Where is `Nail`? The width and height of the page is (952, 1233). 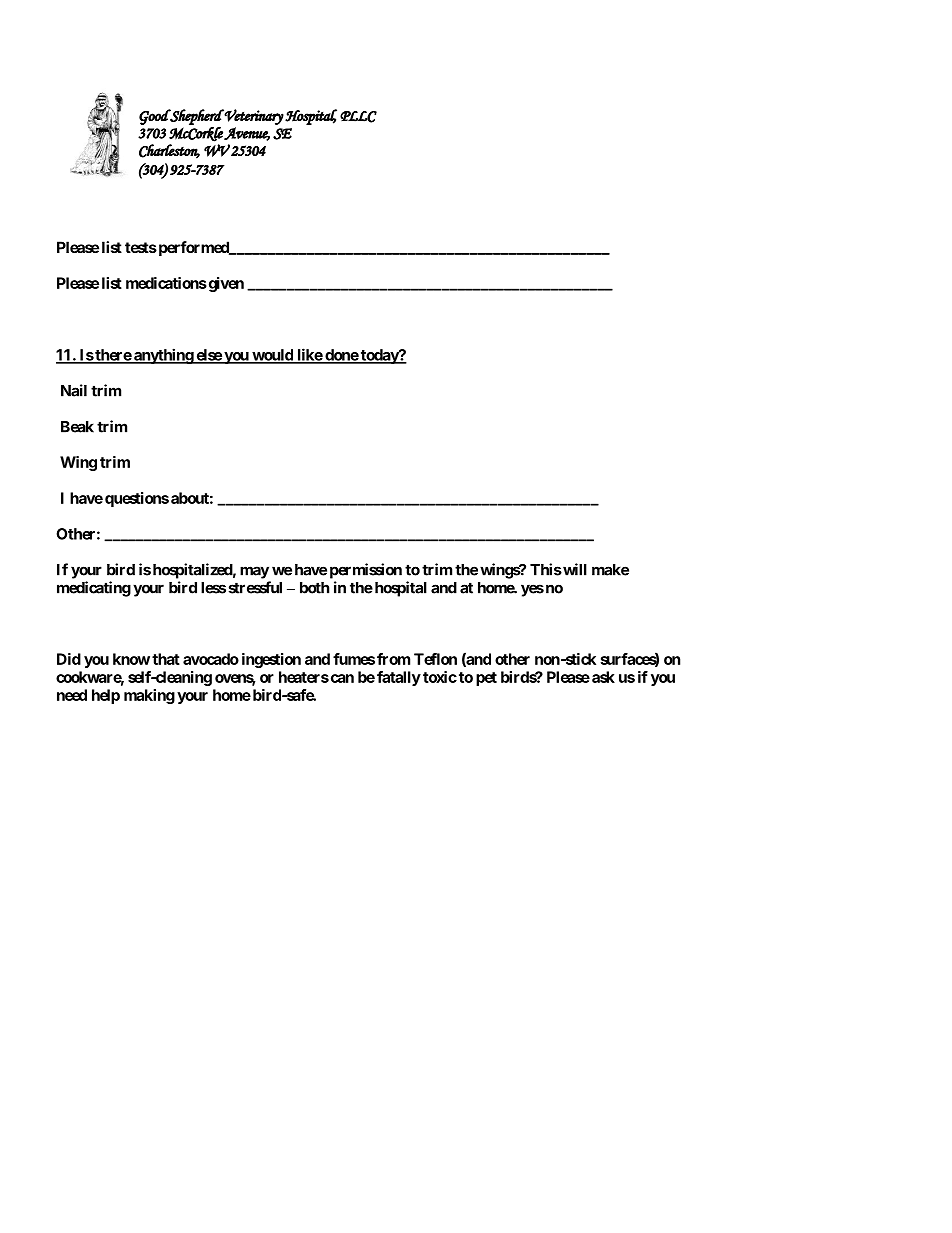
Nail is located at coordinates (74, 390).
